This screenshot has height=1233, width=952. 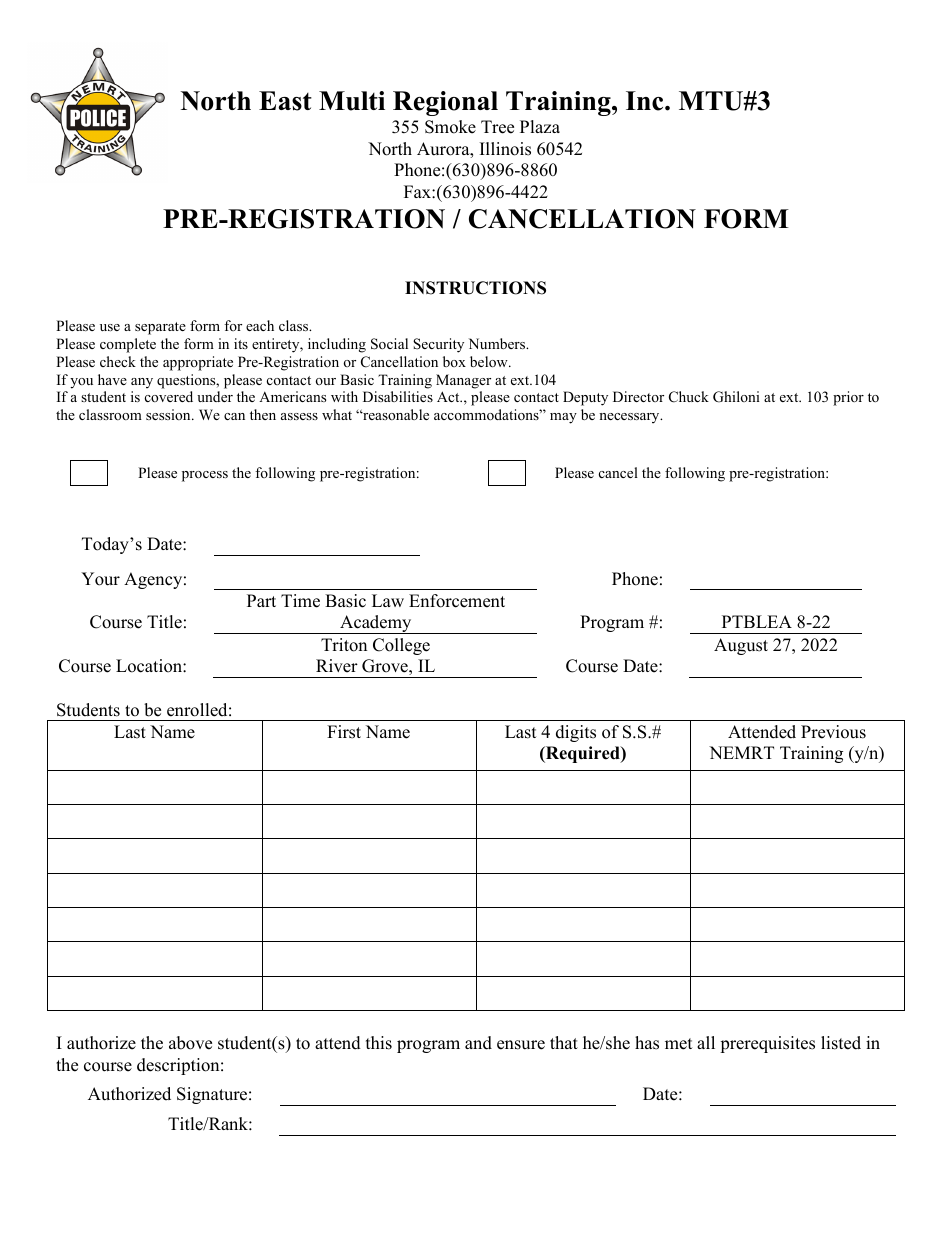 I want to click on Tree, so click(x=497, y=127).
